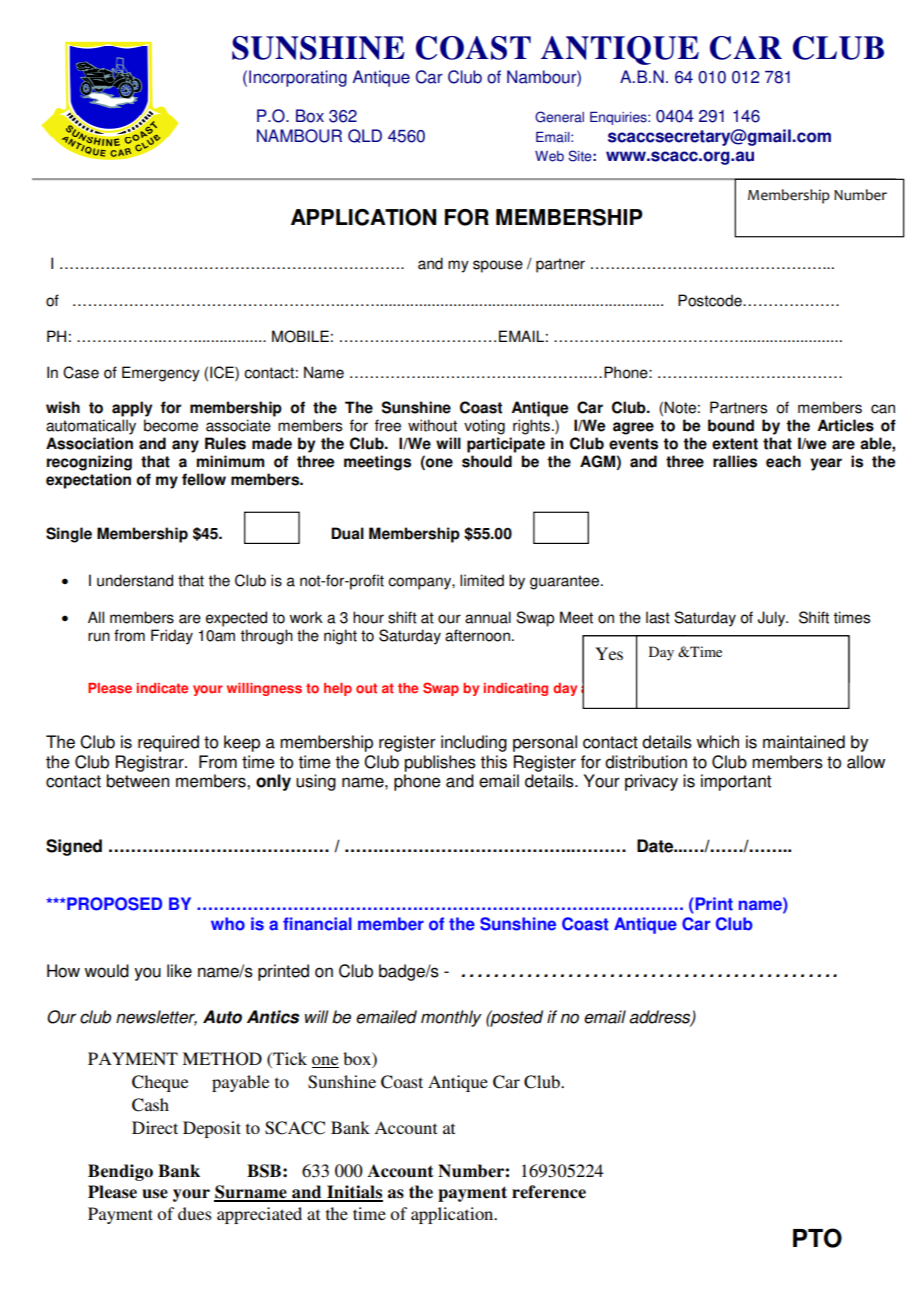 This screenshot has height=1308, width=924. I want to click on monthly, so click(451, 1018).
